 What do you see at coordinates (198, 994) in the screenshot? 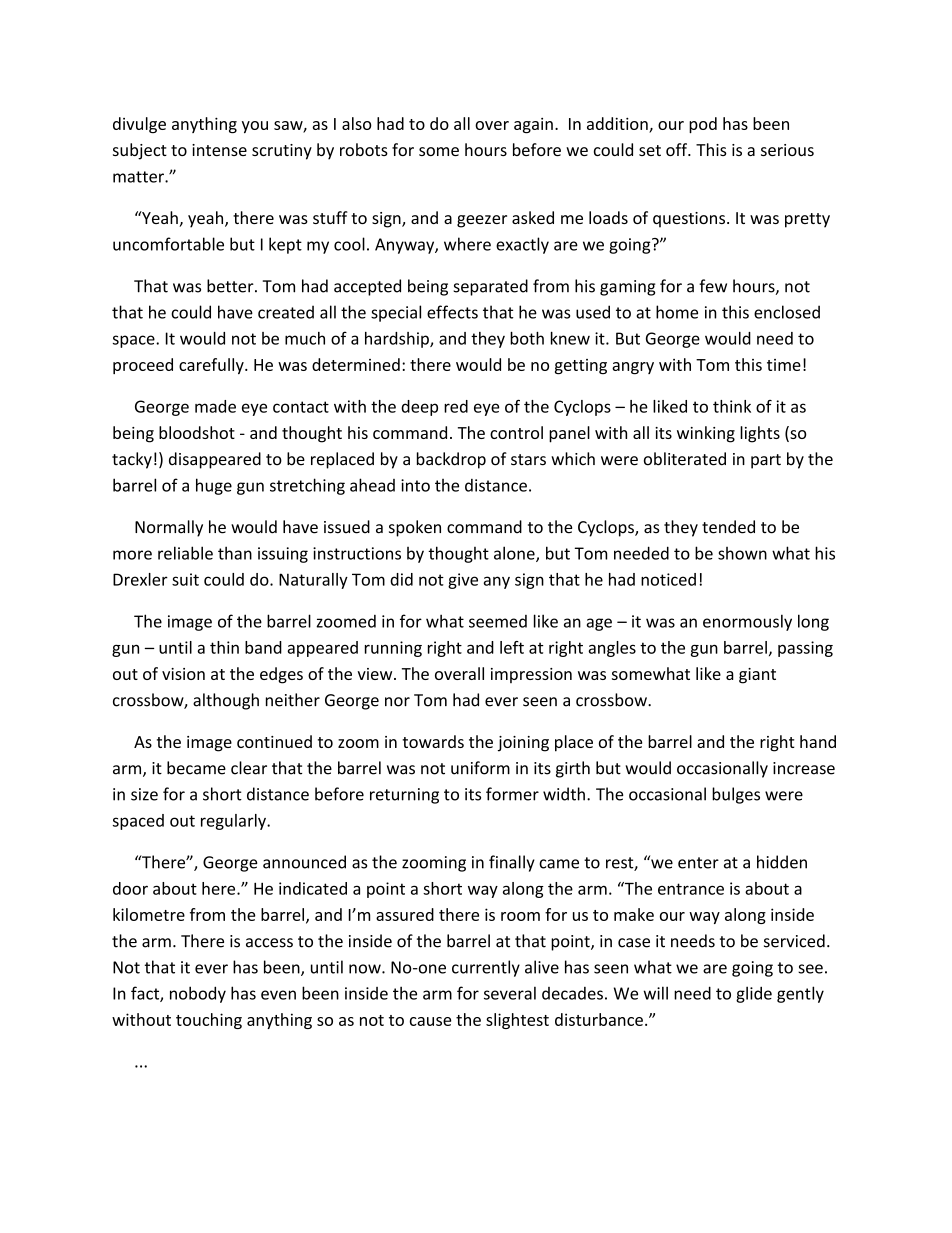
I see `nobody` at bounding box center [198, 994].
